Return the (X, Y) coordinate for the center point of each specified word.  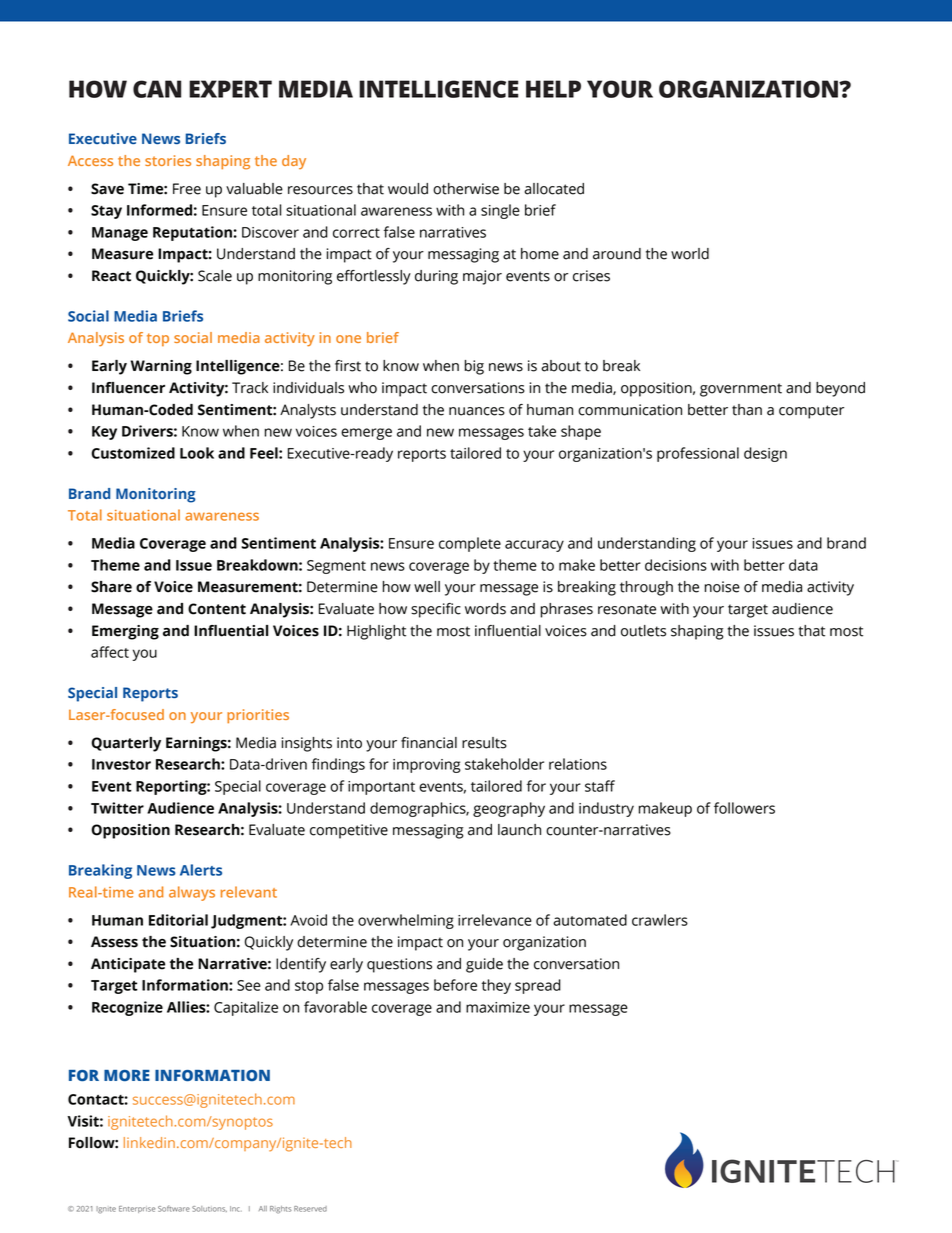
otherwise (466, 189)
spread (538, 986)
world (690, 254)
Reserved (310, 1209)
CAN (157, 89)
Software (174, 1208)
